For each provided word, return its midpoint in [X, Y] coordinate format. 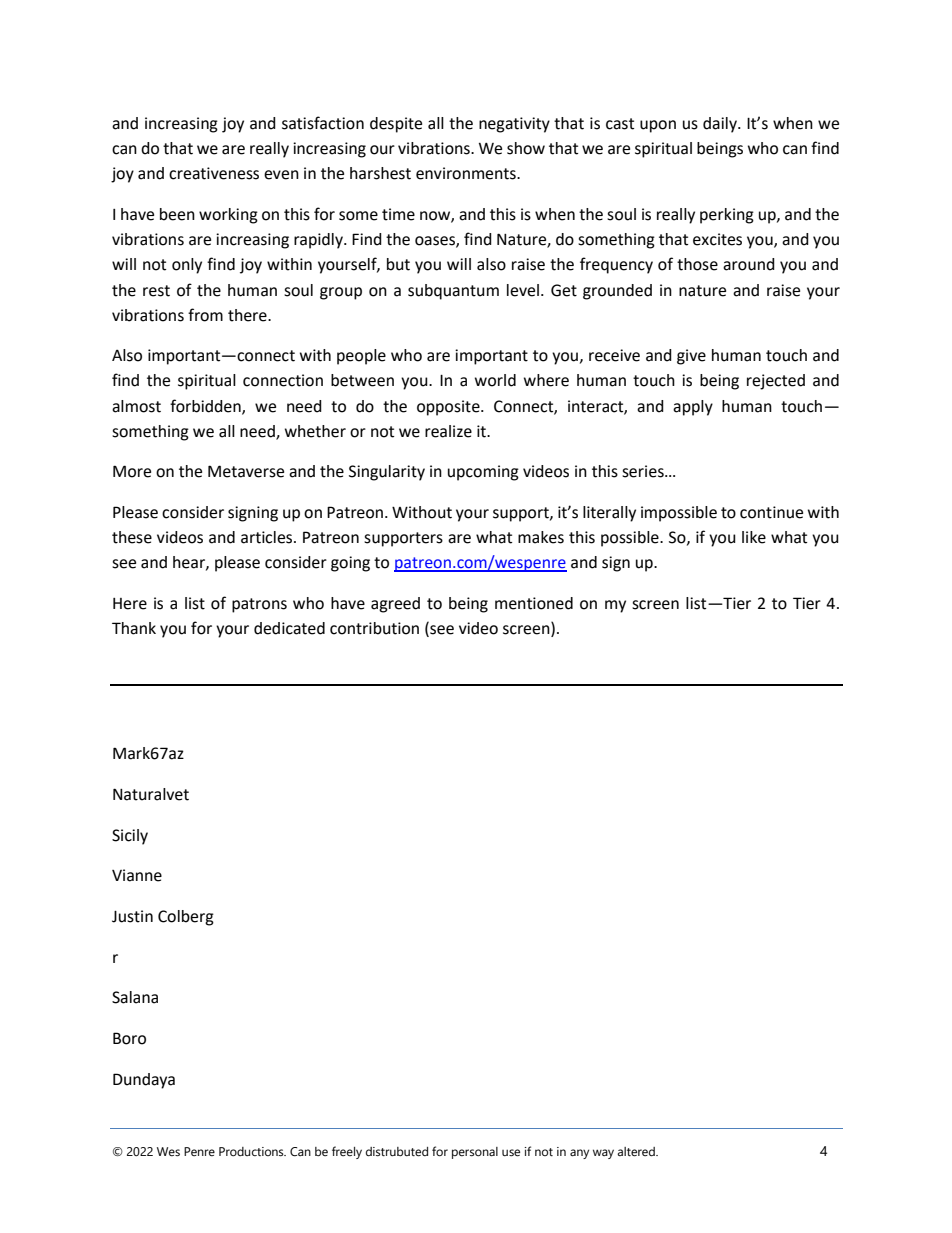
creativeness [214, 173]
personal [475, 1153]
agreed [395, 605]
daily [721, 125]
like [754, 537]
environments [467, 173]
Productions [252, 1152]
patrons [259, 605]
